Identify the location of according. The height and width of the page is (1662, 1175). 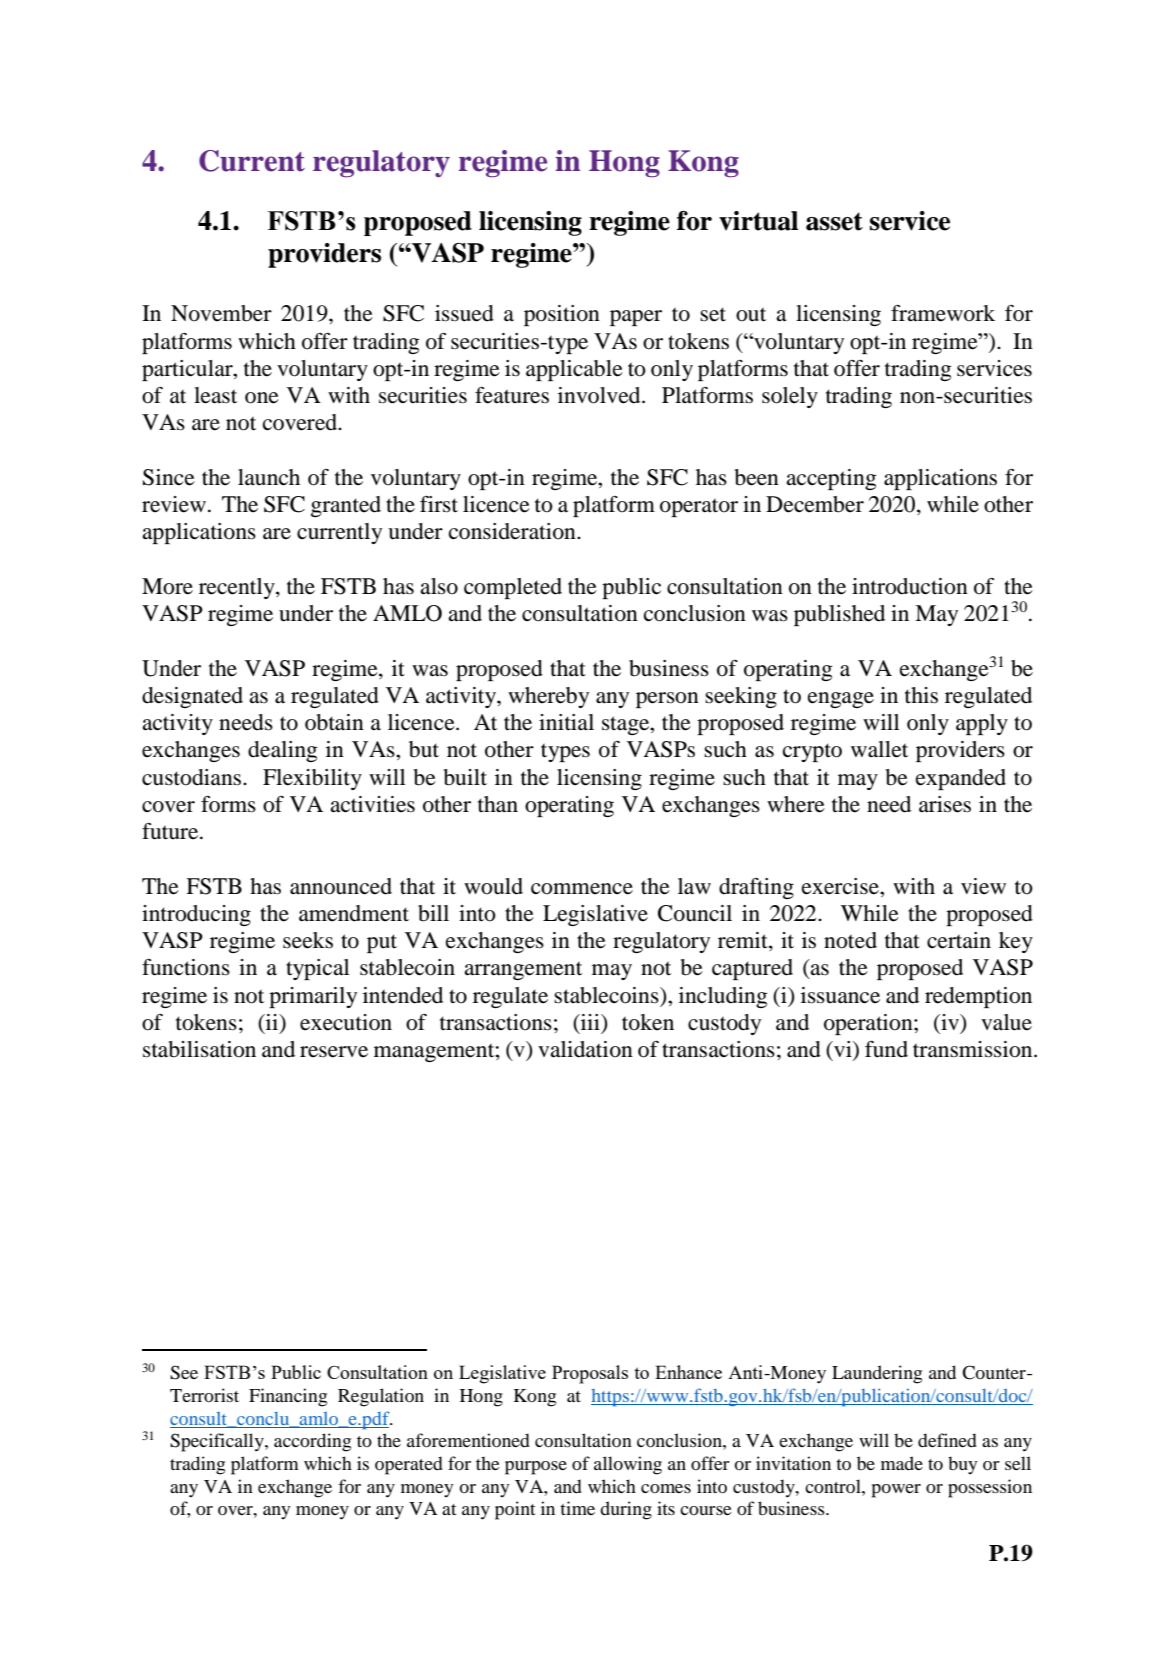
(312, 1442).
